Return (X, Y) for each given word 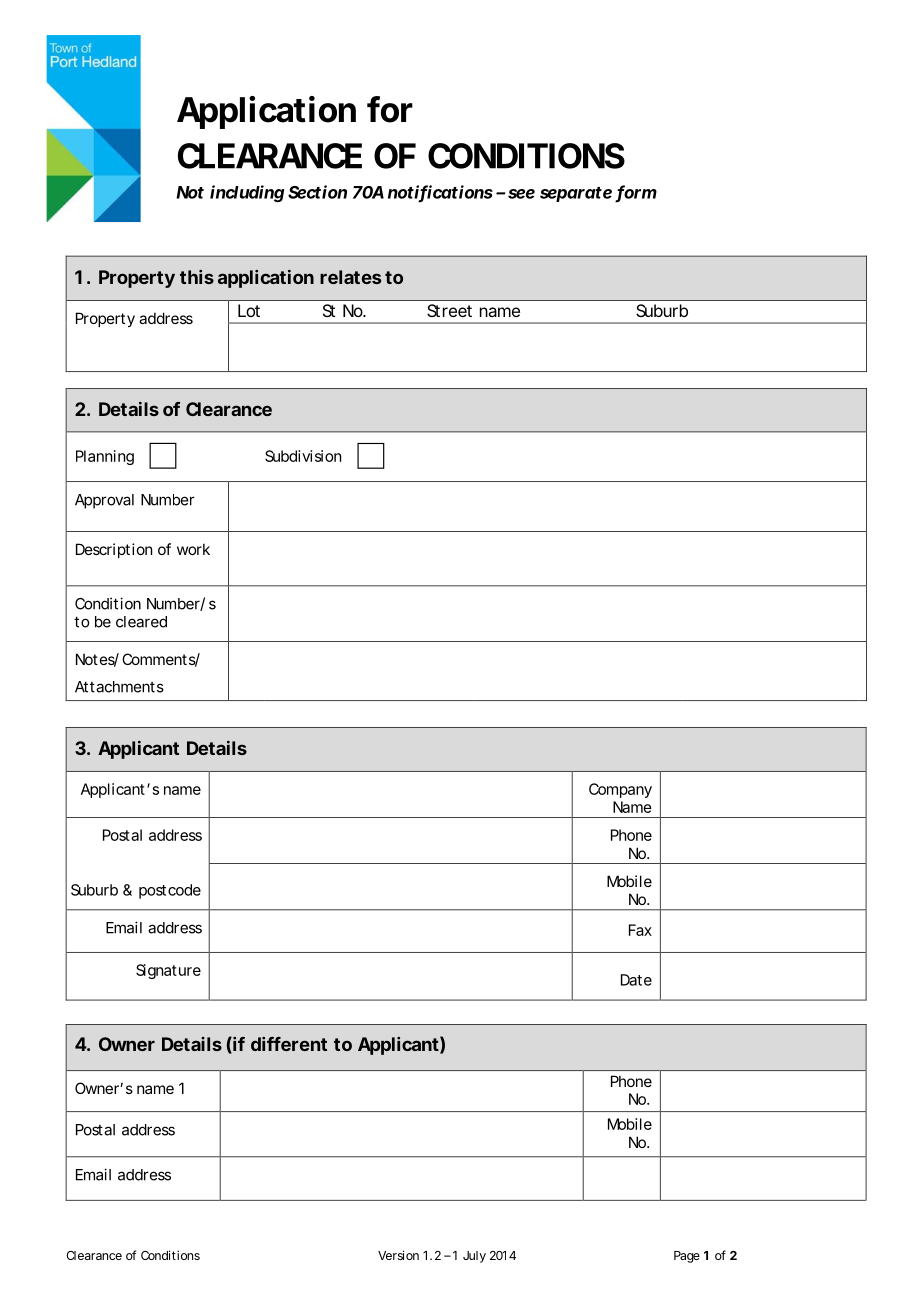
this (197, 277)
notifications (440, 193)
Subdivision (303, 456)
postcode (170, 891)
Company (620, 790)
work (193, 549)
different (289, 1044)
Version (398, 1255)
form (636, 193)
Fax (640, 930)
